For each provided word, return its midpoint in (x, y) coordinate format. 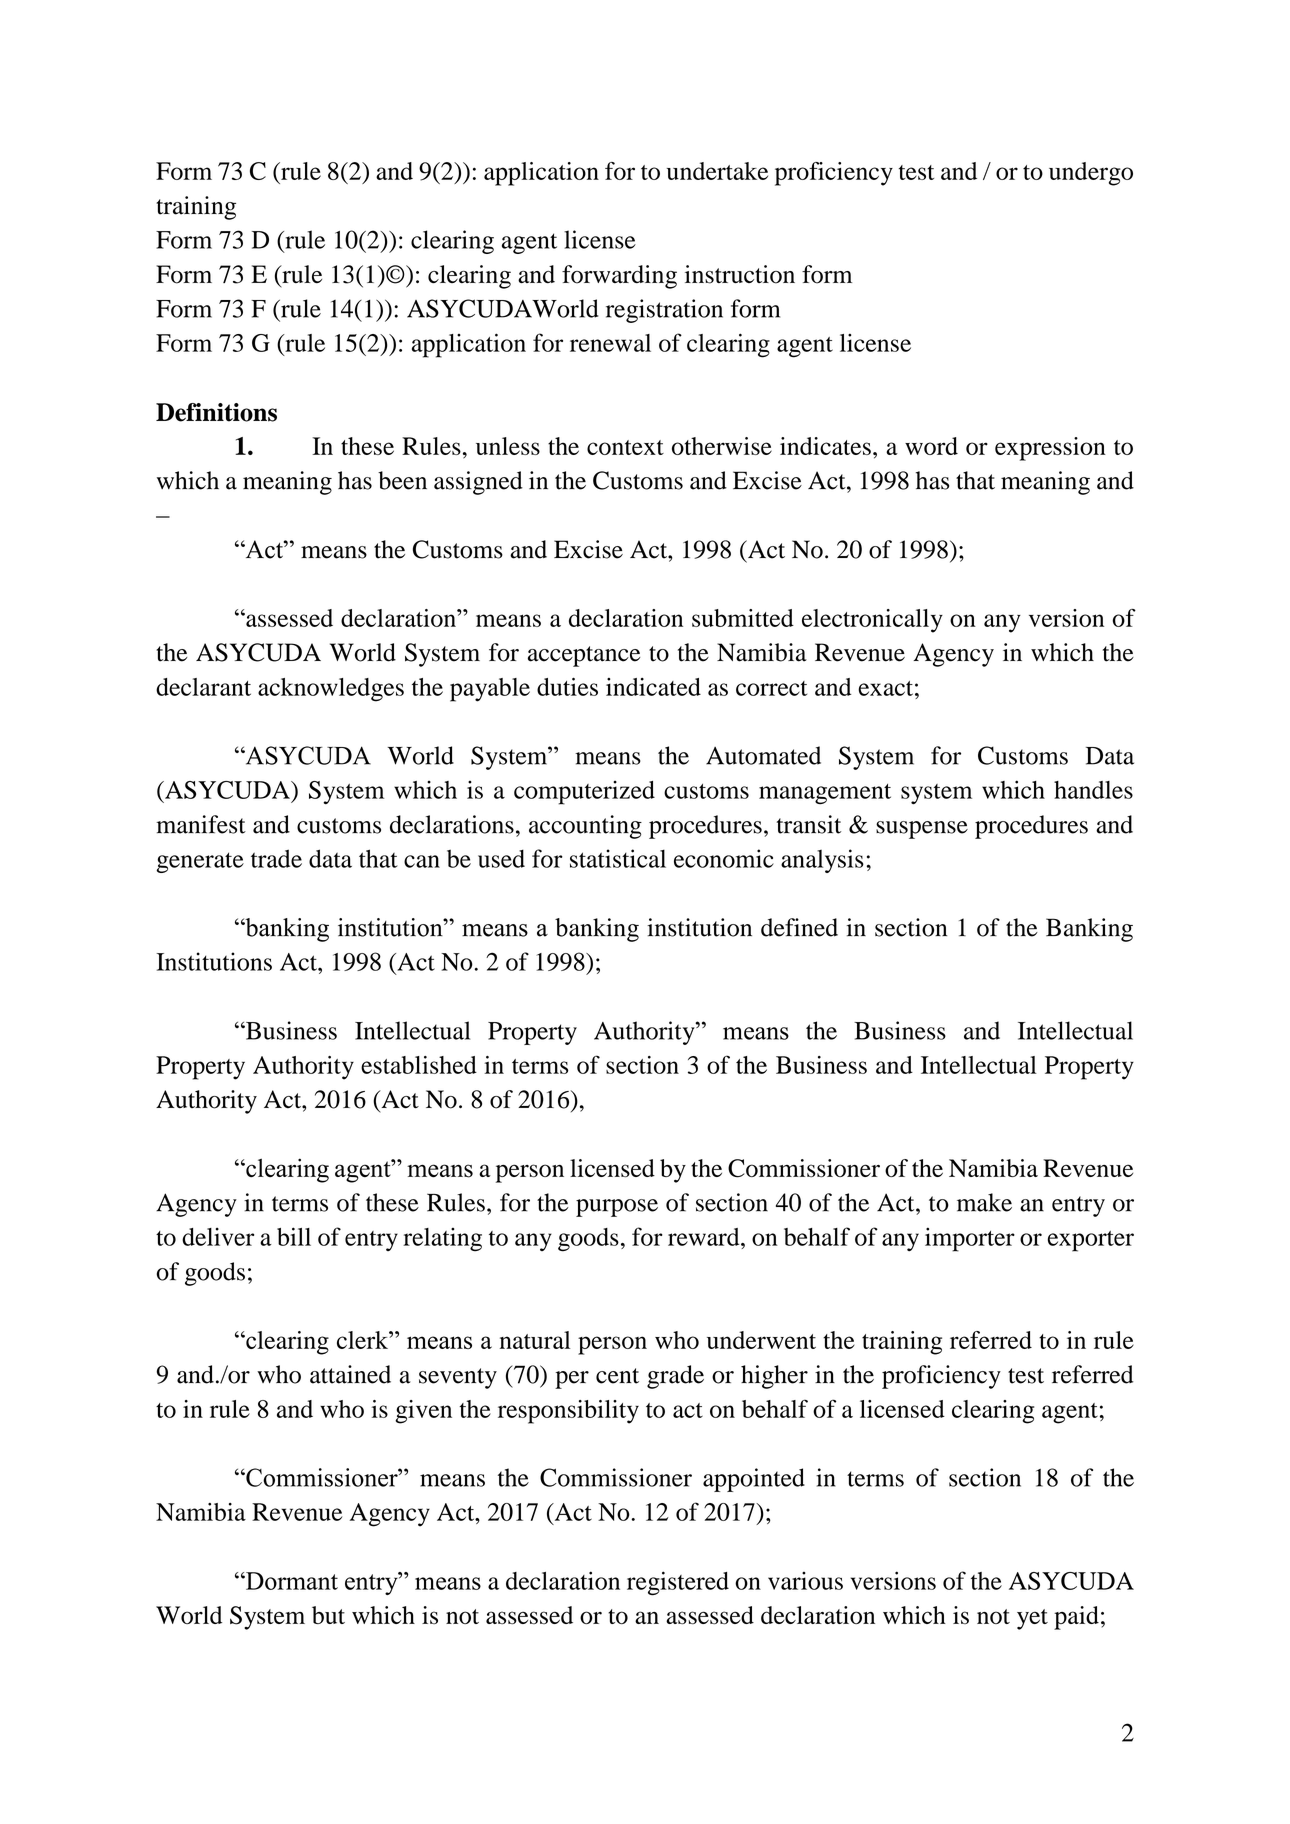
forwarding (619, 277)
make (984, 1202)
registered (678, 1583)
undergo (1091, 174)
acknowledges (331, 690)
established (419, 1065)
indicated (653, 687)
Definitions (216, 412)
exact (885, 688)
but (328, 1615)
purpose (617, 1208)
